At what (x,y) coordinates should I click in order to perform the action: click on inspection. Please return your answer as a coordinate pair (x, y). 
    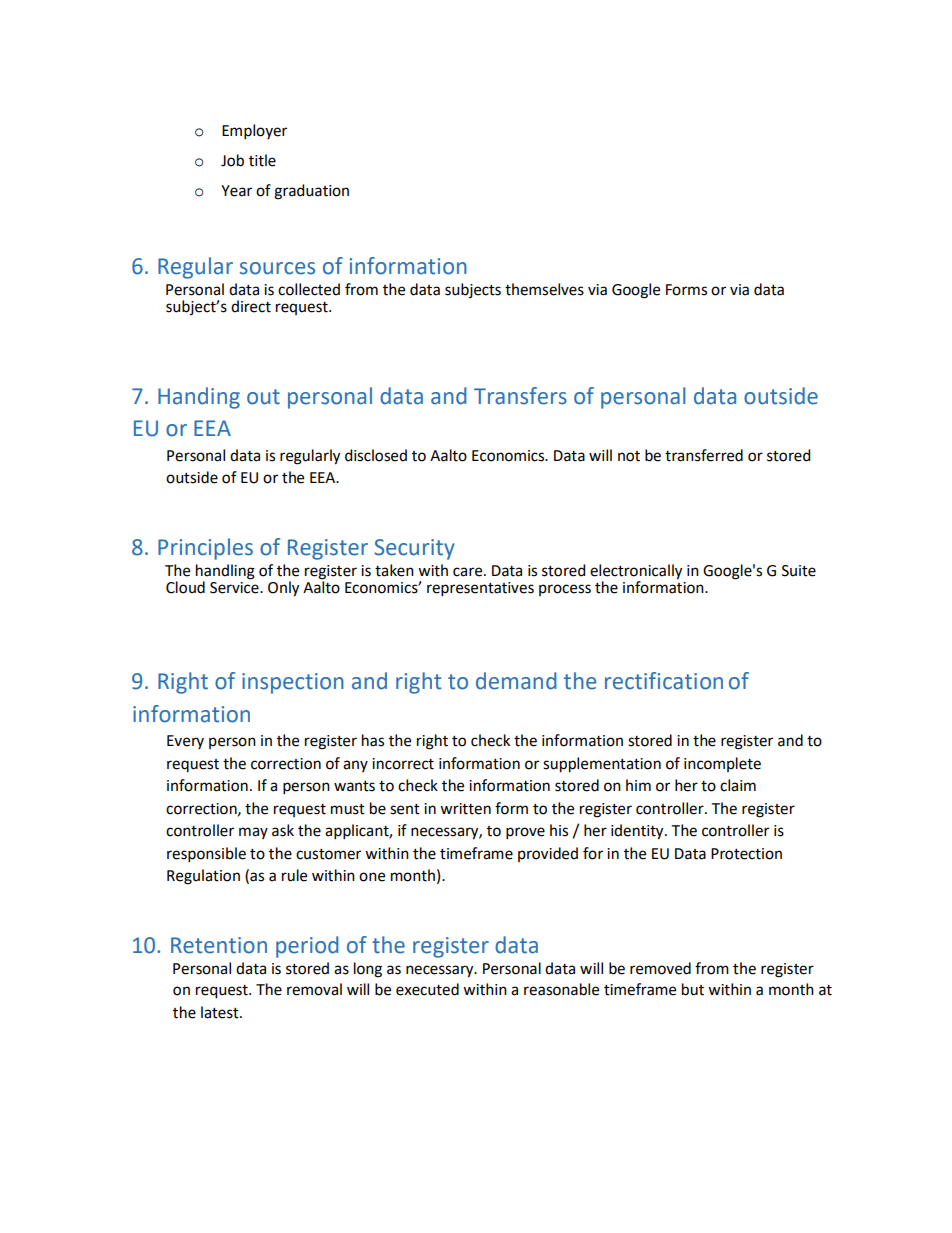
    Looking at the image, I should click on (293, 683).
